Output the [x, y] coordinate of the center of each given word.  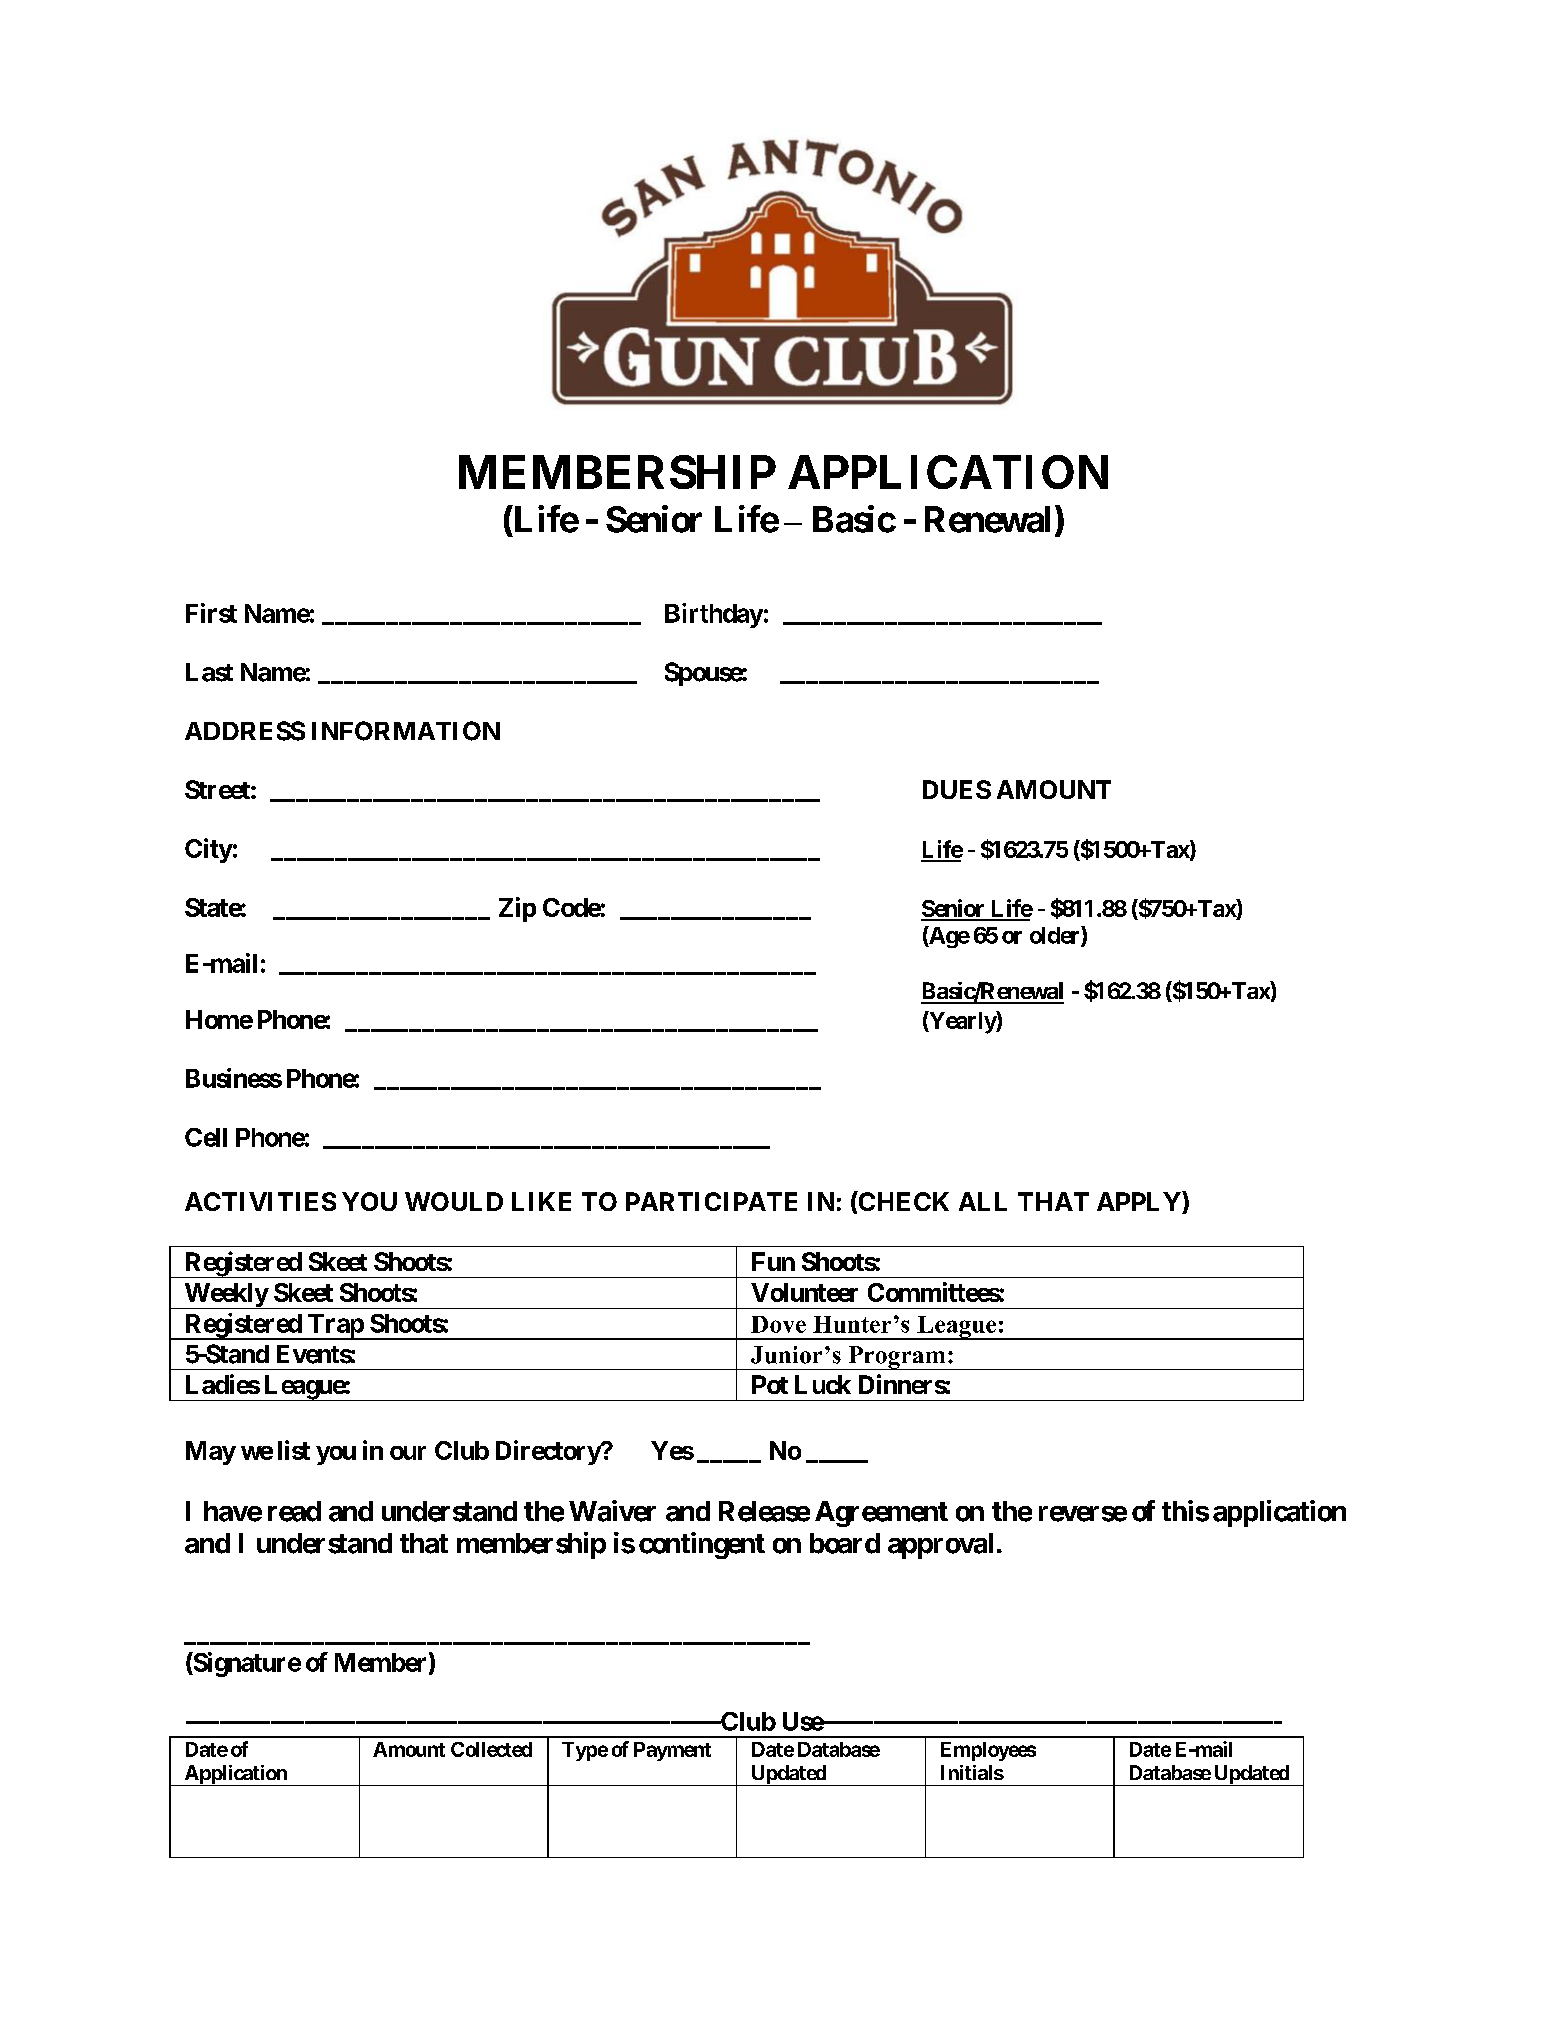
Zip [517, 909]
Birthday [714, 615]
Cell [206, 1137]
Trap [335, 1327]
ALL [983, 1201]
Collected [491, 1749]
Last [209, 672]
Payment [672, 1751]
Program [897, 1358]
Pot [770, 1384]
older [1056, 936]
